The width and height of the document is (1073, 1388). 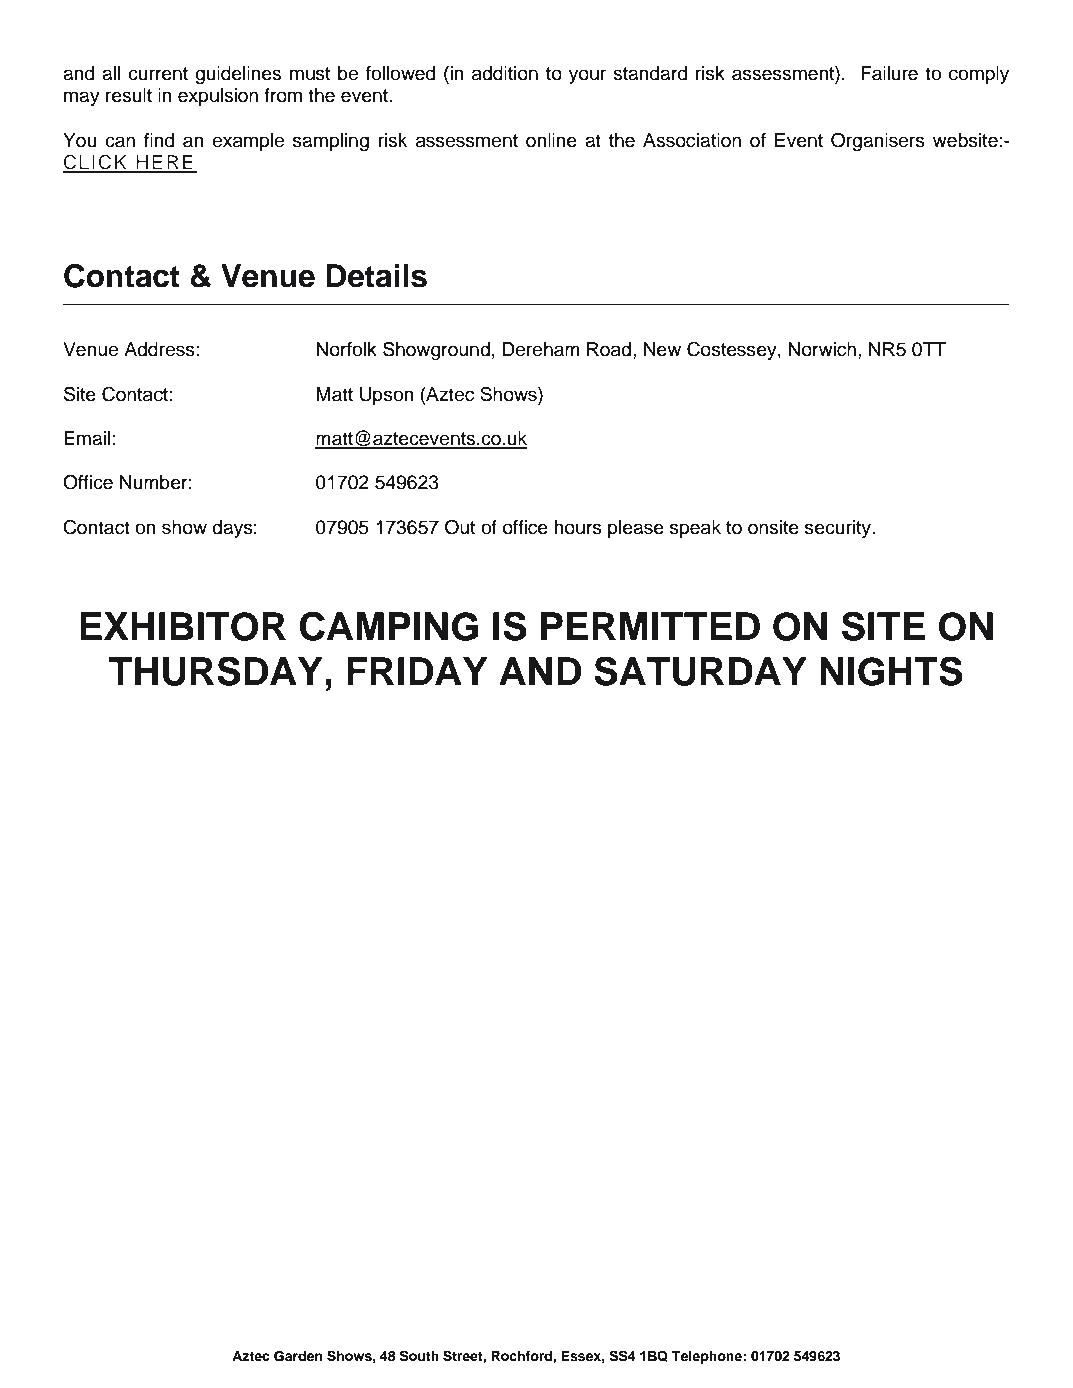 I want to click on Norfolk, so click(x=346, y=349).
